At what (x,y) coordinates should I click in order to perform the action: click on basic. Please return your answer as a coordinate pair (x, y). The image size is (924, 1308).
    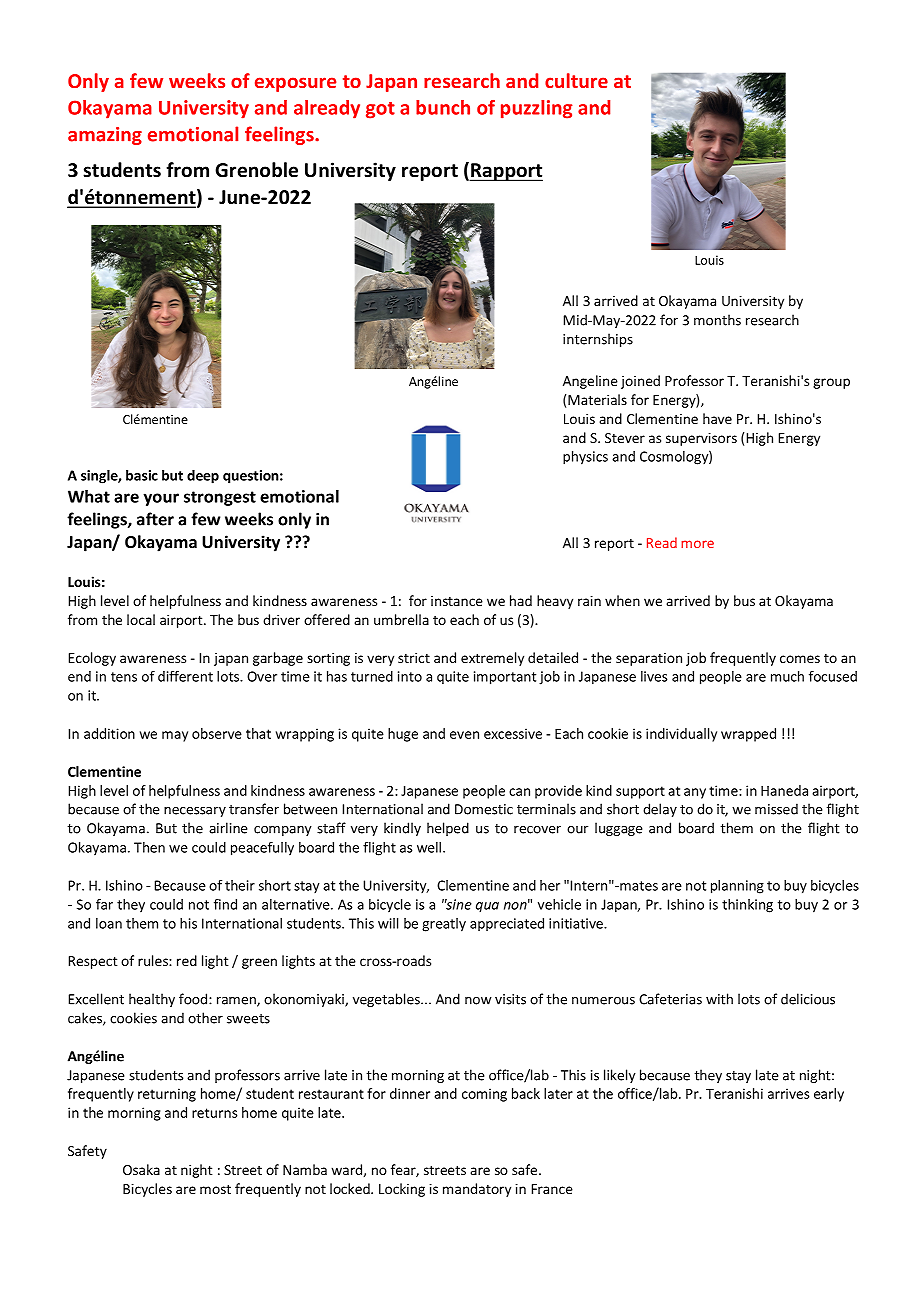
    Looking at the image, I should click on (142, 475).
